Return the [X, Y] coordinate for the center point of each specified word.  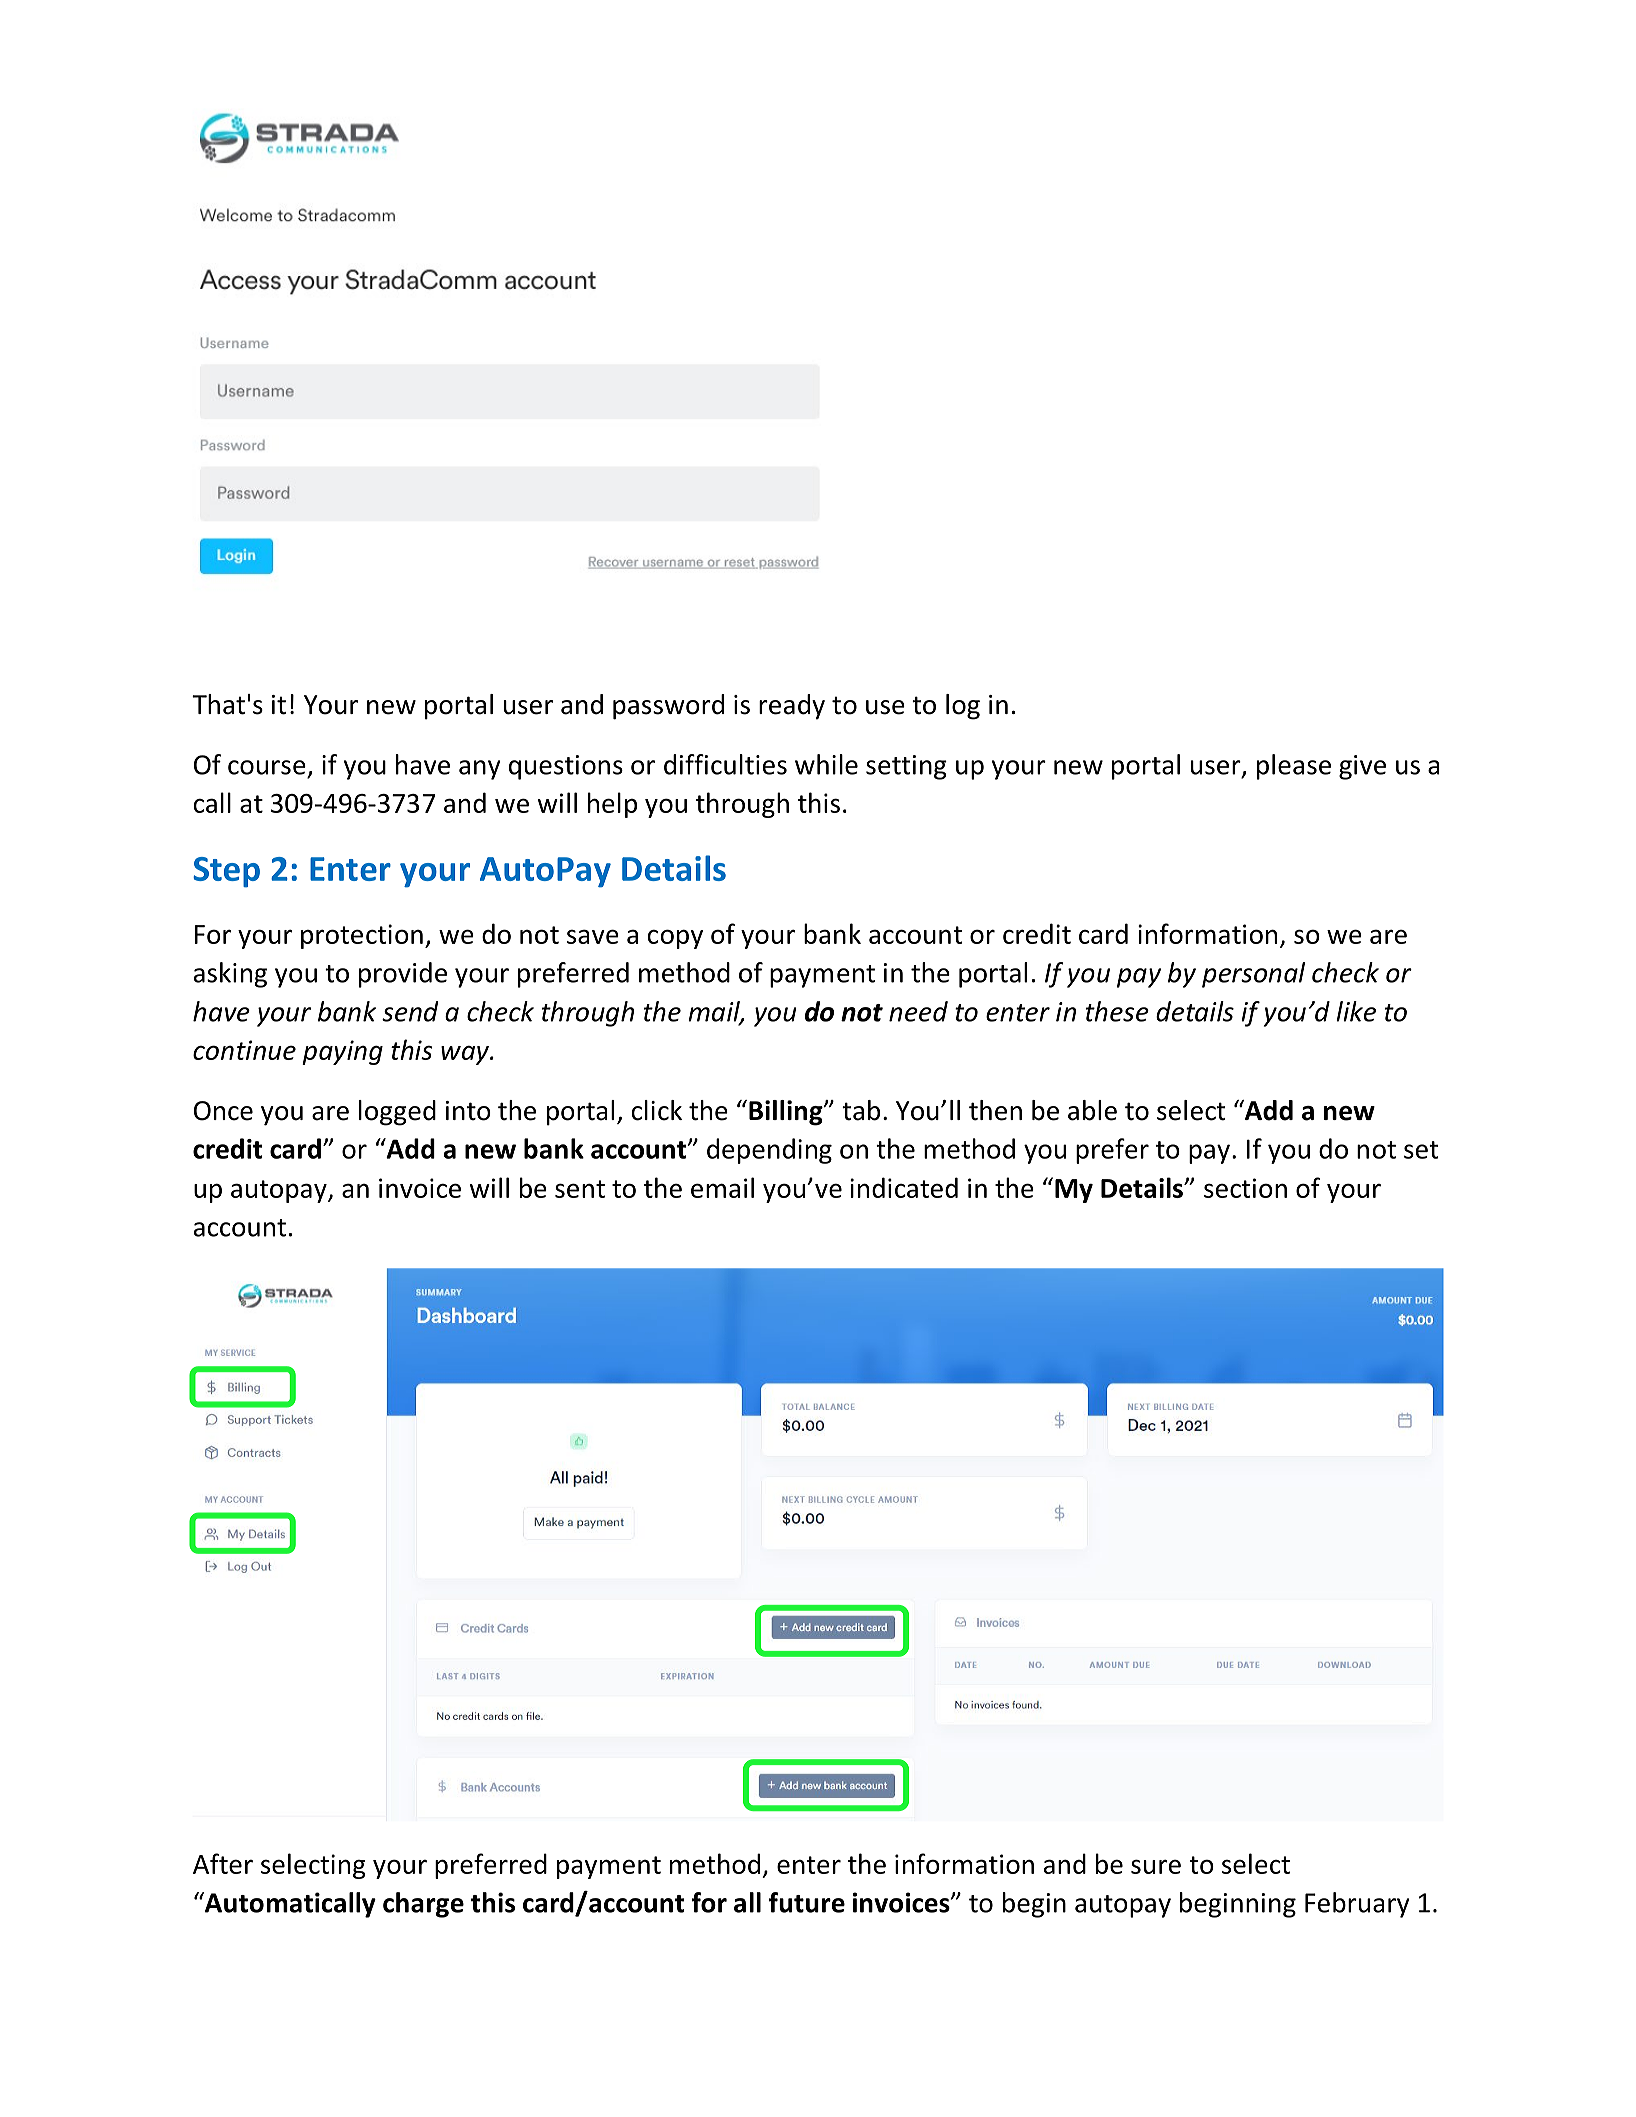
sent [580, 1189]
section [1245, 1188]
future [807, 1902]
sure [1156, 1866]
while [826, 764]
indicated [904, 1187]
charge [423, 1905]
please [1294, 767]
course [267, 767]
